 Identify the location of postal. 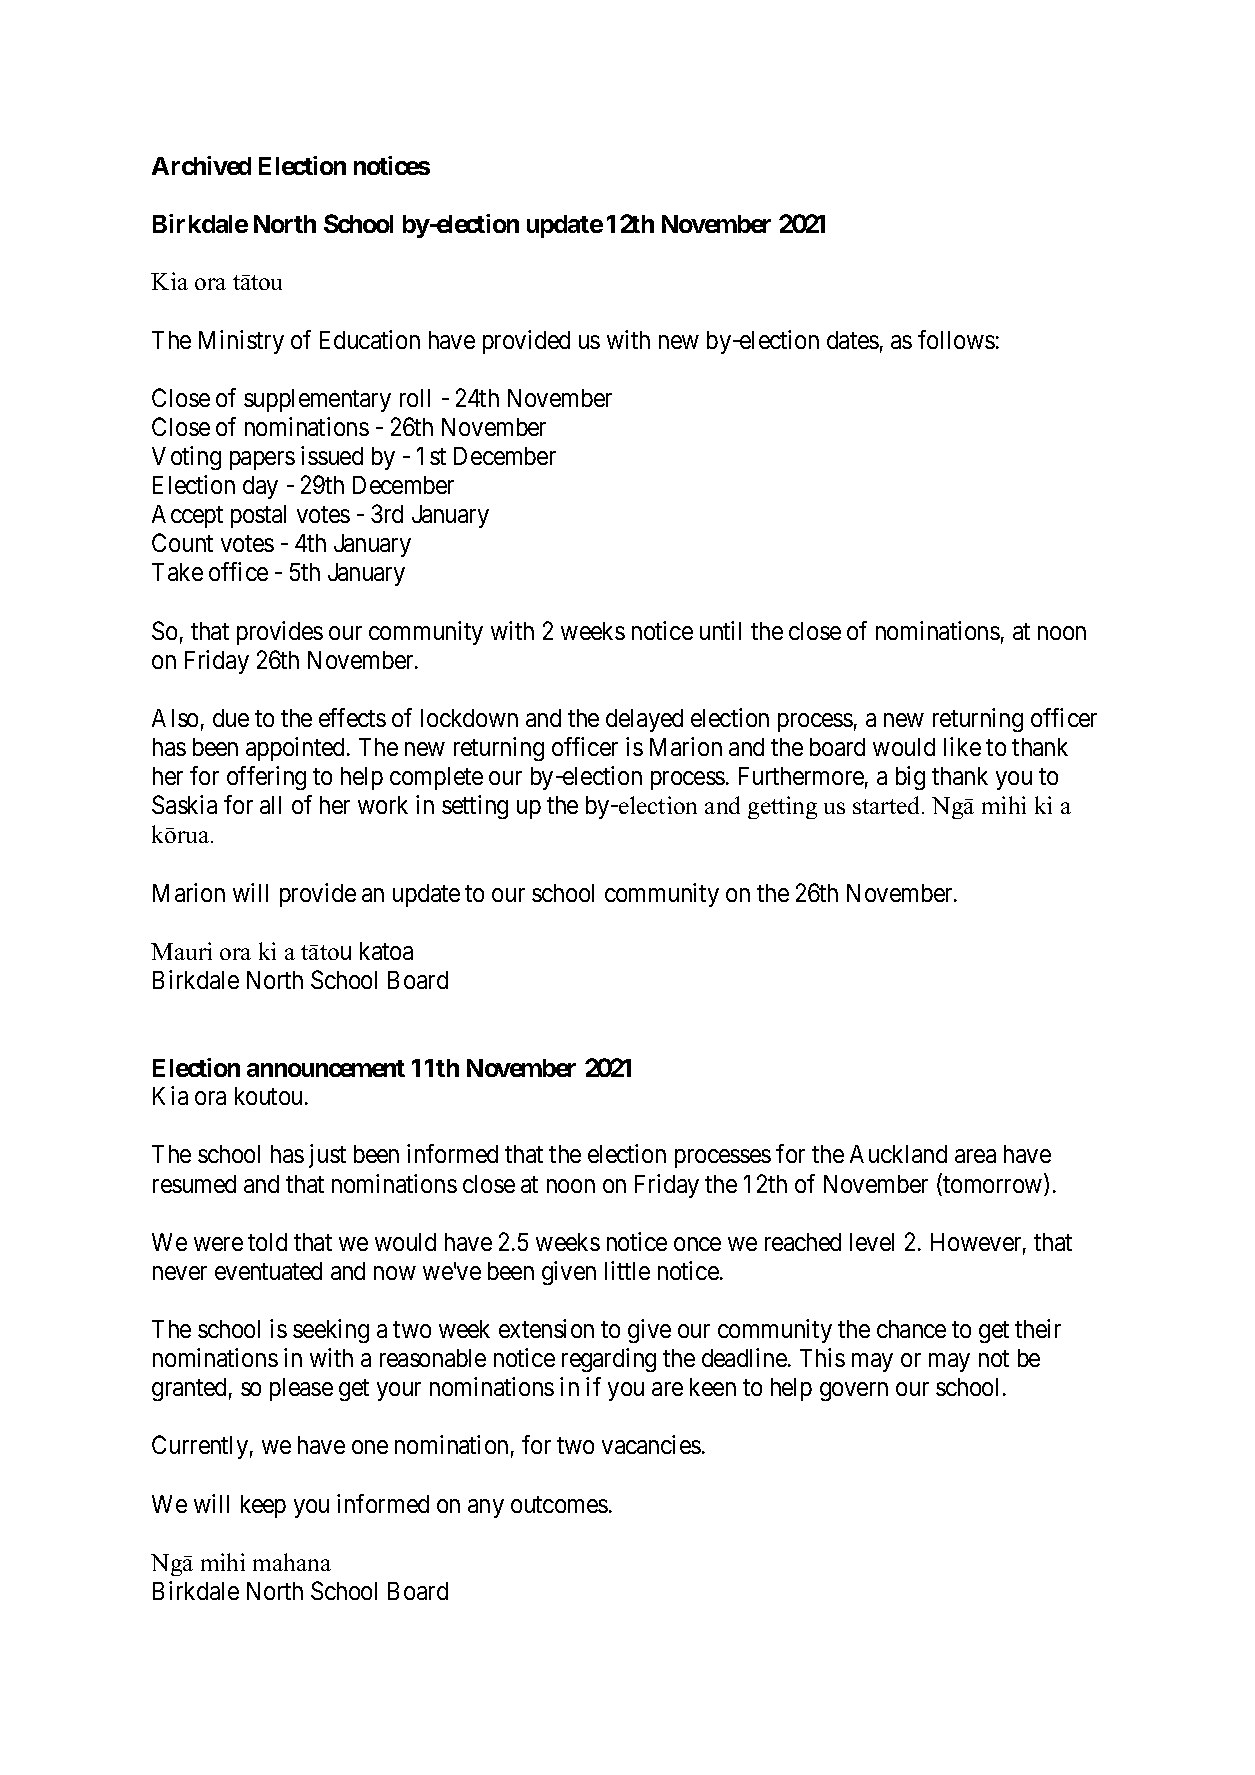
(258, 516).
